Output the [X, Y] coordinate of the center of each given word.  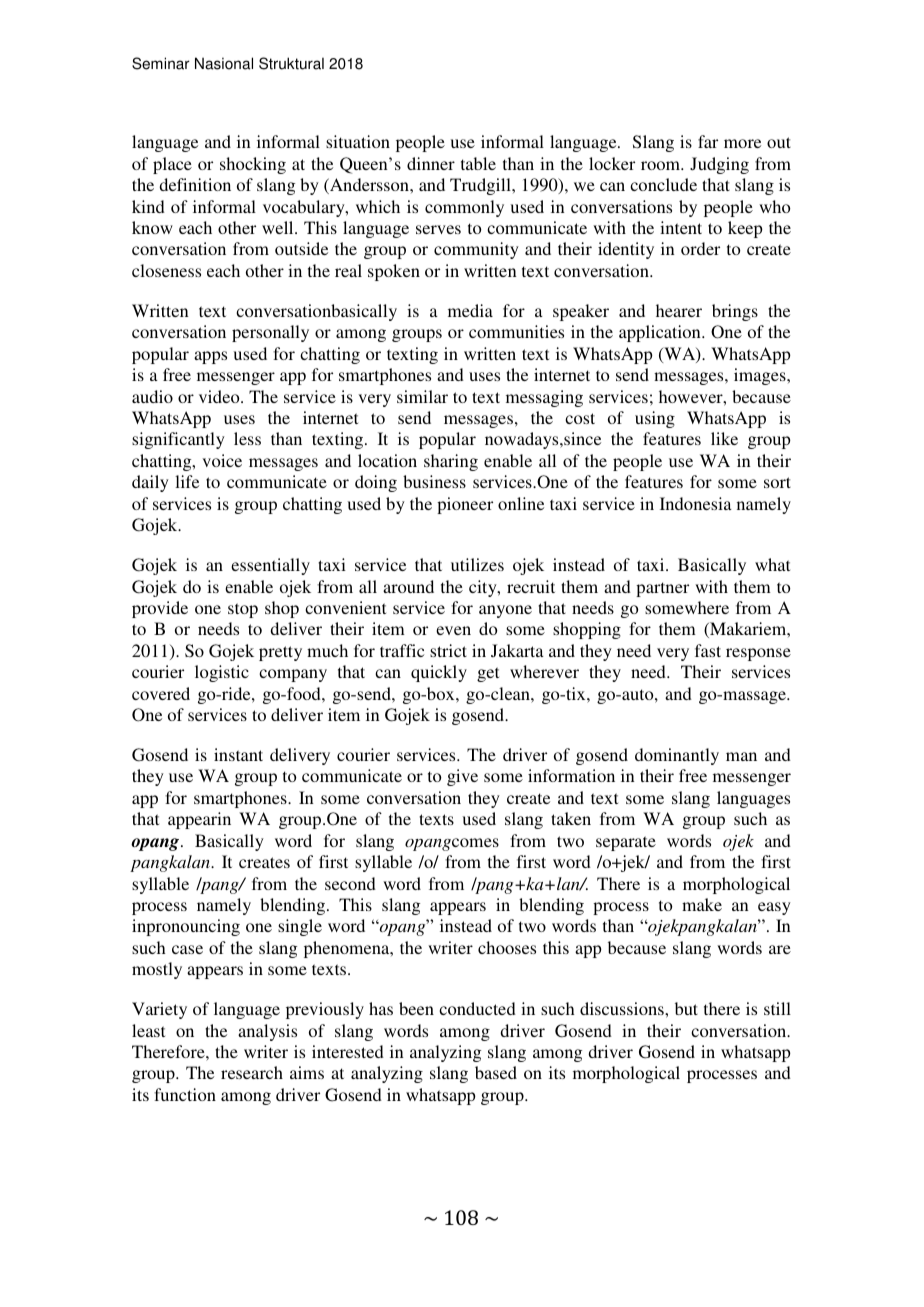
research [252, 1072]
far [708, 141]
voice [222, 460]
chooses [507, 947]
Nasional [224, 63]
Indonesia [696, 503]
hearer [679, 310]
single [300, 927]
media [470, 310]
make [702, 904]
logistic [222, 673]
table [478, 163]
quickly [439, 673]
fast [708, 650]
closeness [166, 270]
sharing [451, 462]
